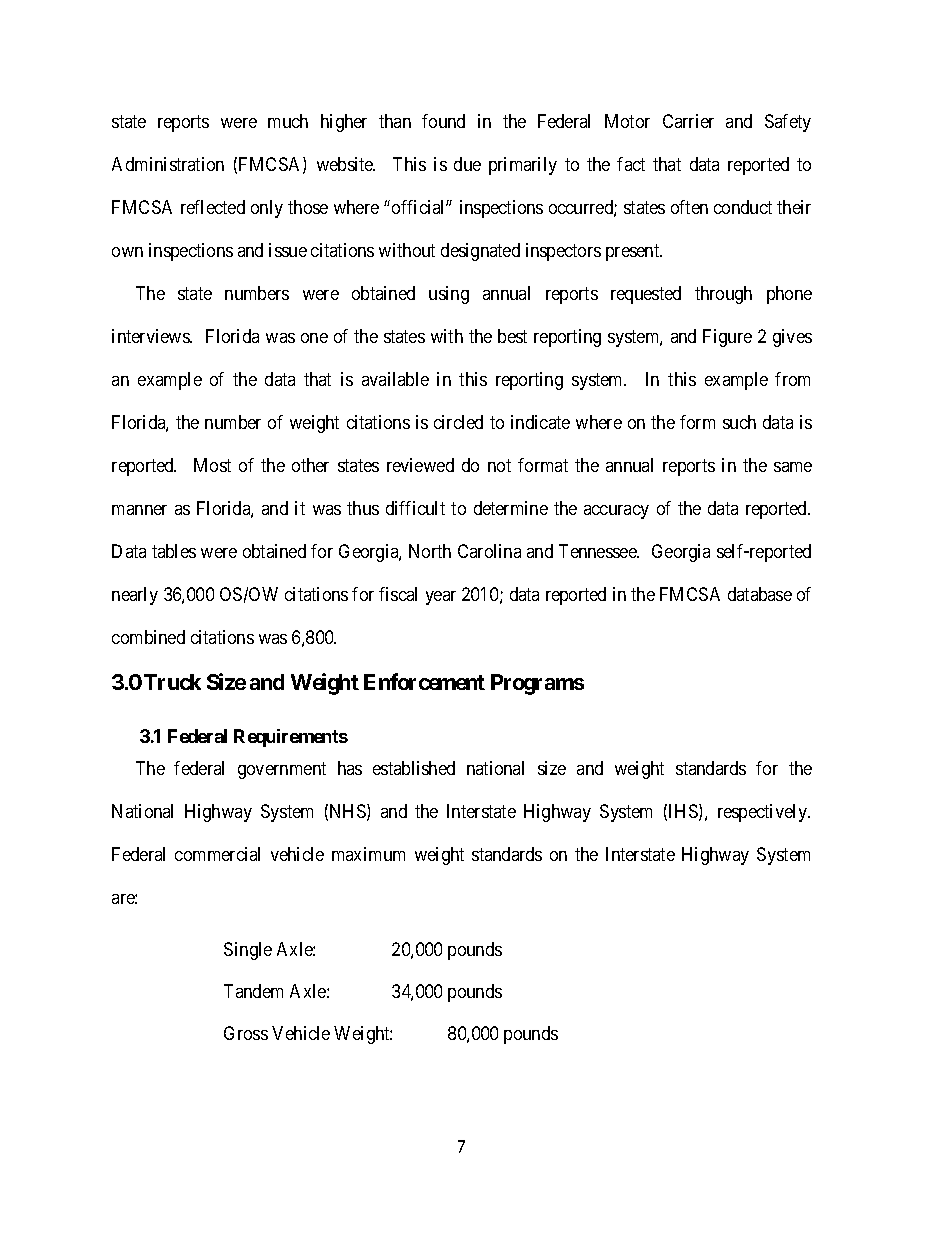 Image resolution: width=952 pixels, height=1233 pixels. What do you see at coordinates (764, 813) in the image?
I see `respectively` at bounding box center [764, 813].
